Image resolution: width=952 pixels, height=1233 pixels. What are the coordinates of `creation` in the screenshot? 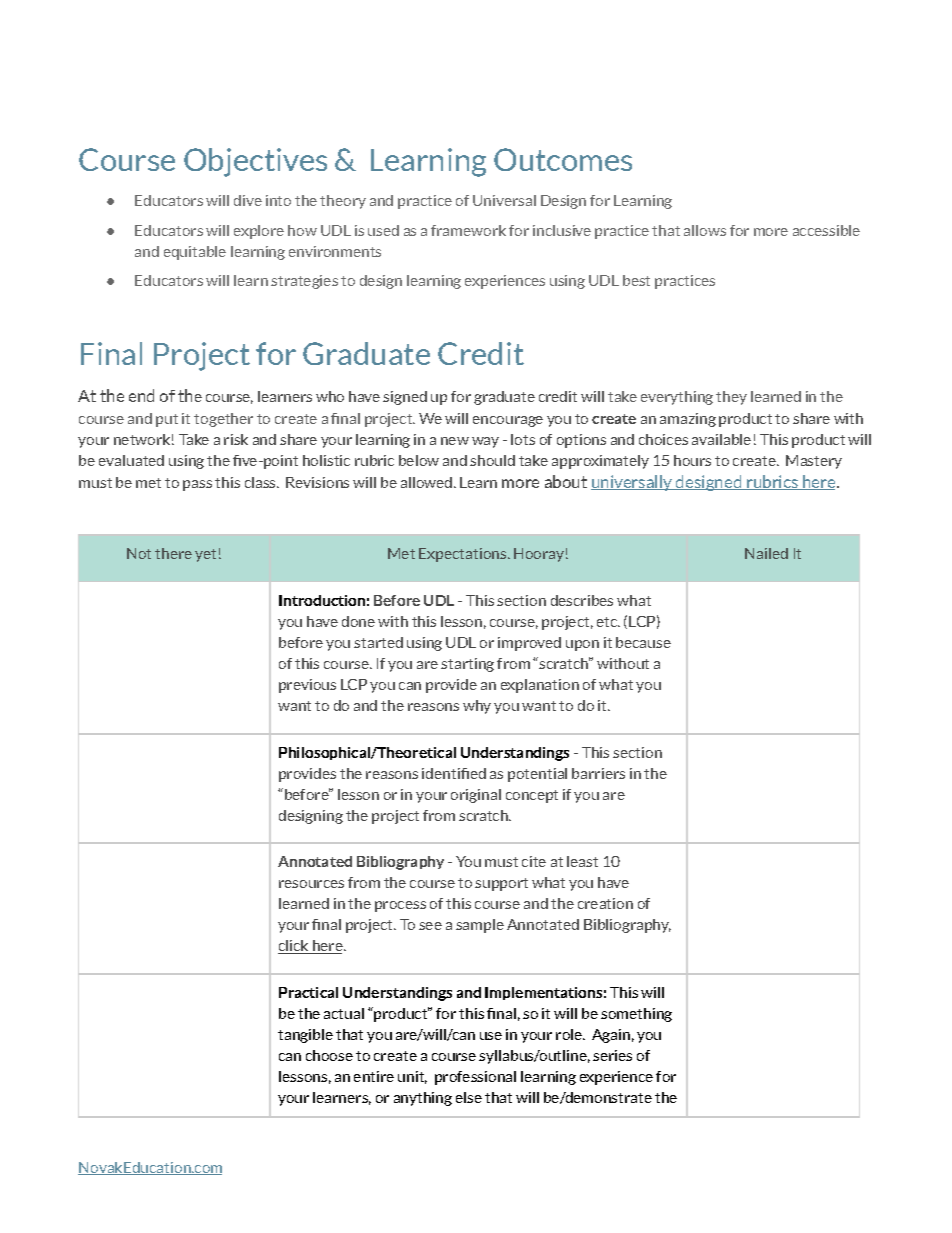 It's located at (605, 903).
